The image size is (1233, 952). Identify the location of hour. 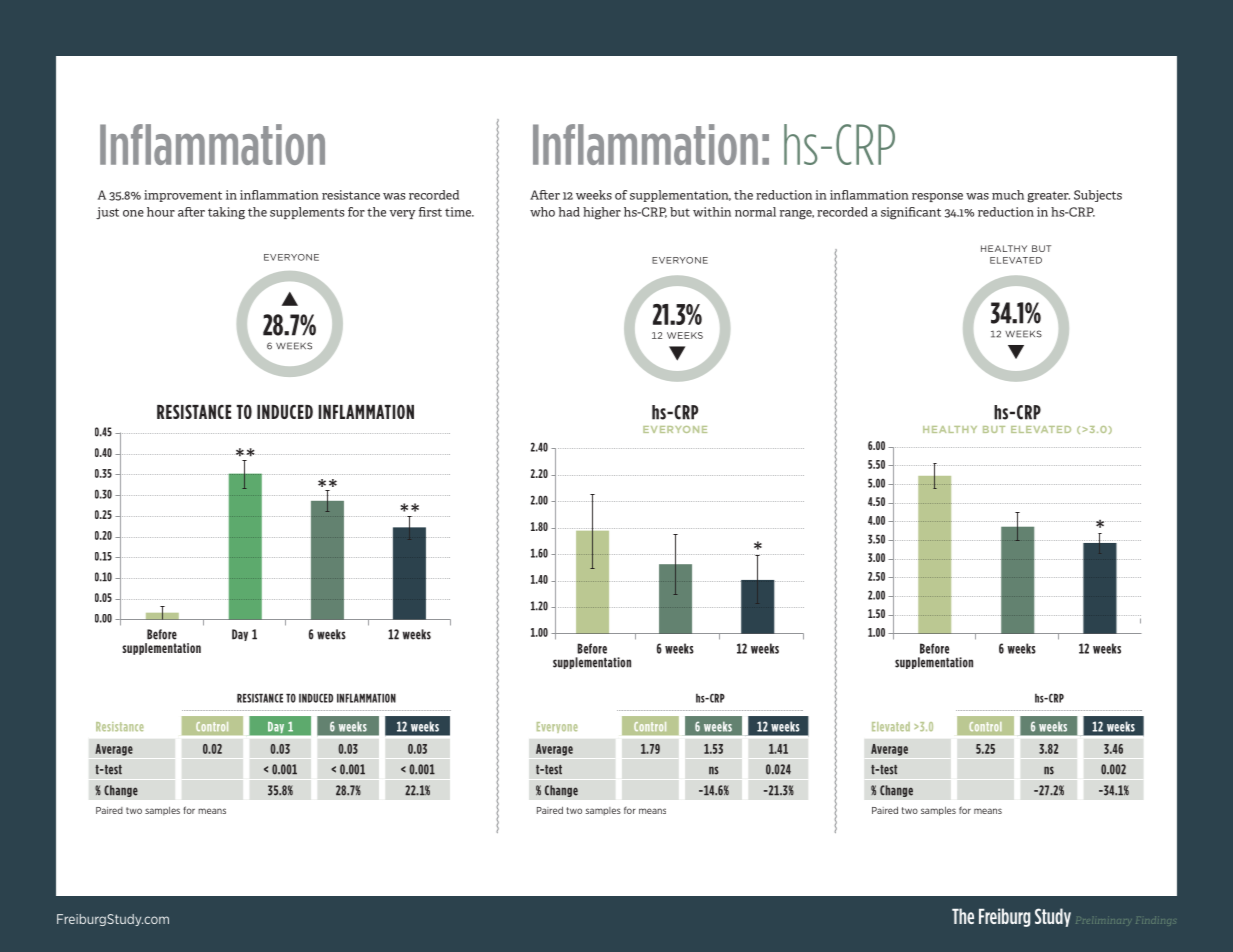
(161, 212).
